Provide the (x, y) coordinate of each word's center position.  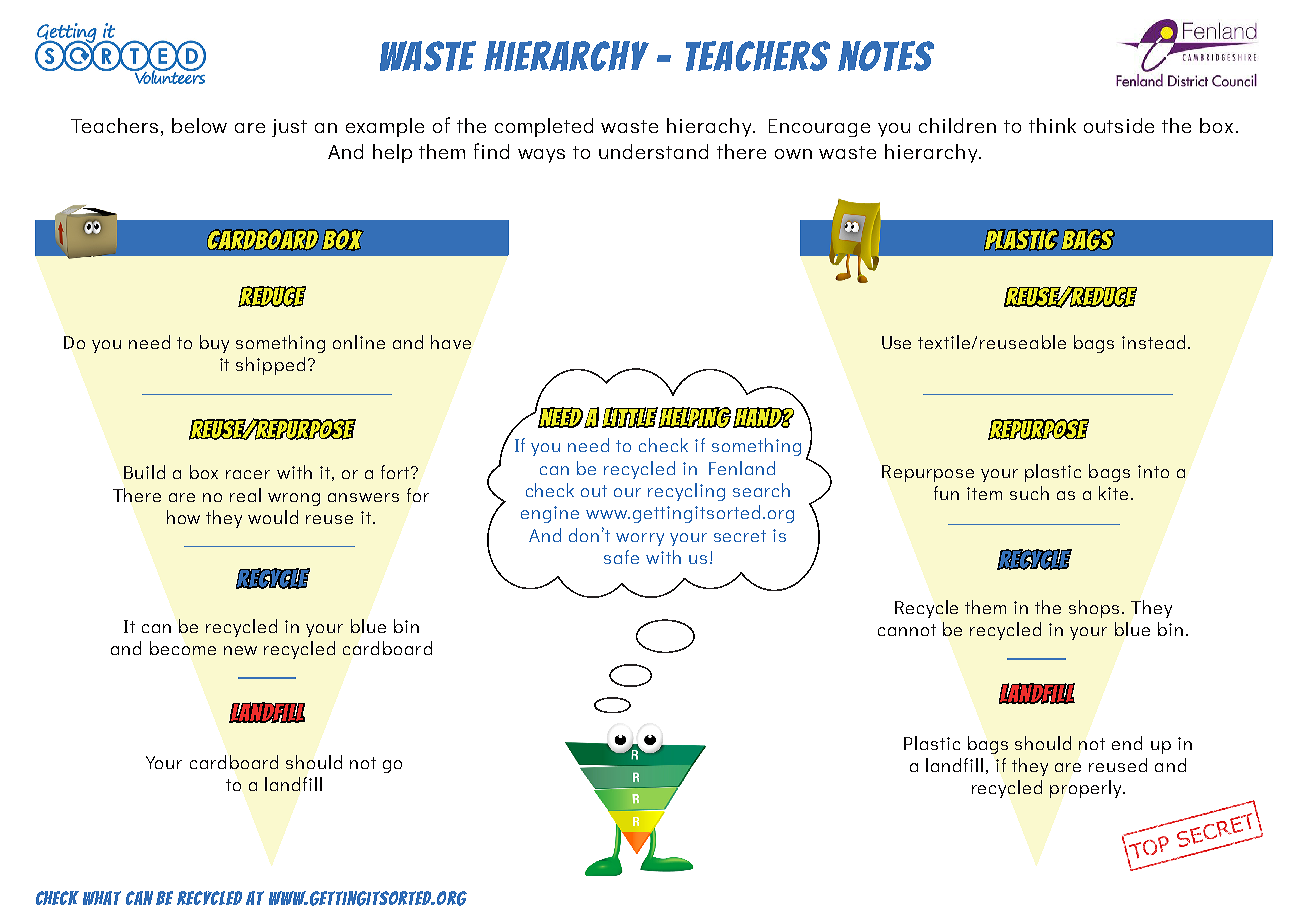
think (1052, 125)
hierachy (709, 127)
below (199, 125)
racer (248, 474)
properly (1087, 789)
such (1029, 493)
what (102, 898)
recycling (686, 492)
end (1127, 743)
